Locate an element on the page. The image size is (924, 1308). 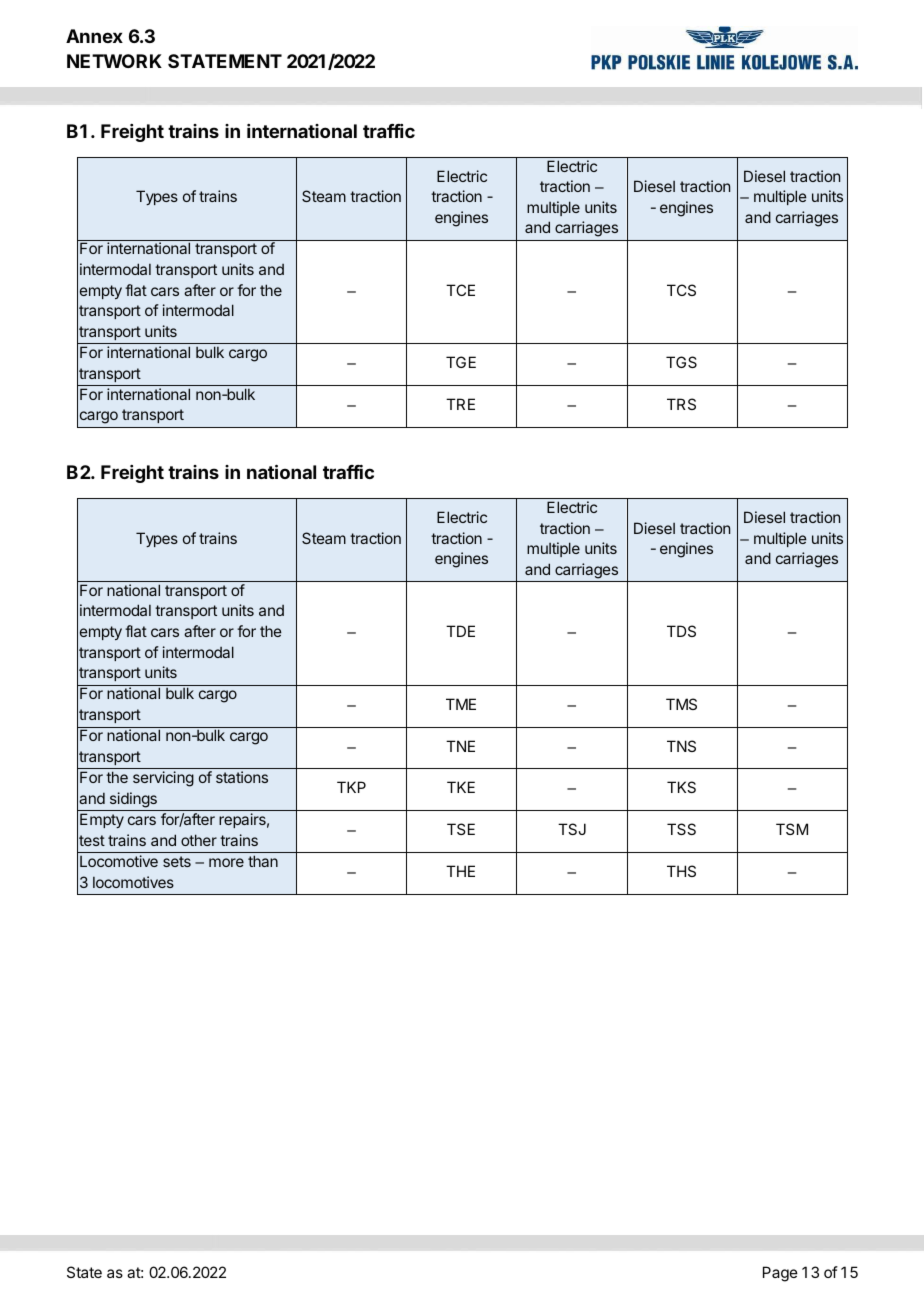
sets is located at coordinates (177, 861).
